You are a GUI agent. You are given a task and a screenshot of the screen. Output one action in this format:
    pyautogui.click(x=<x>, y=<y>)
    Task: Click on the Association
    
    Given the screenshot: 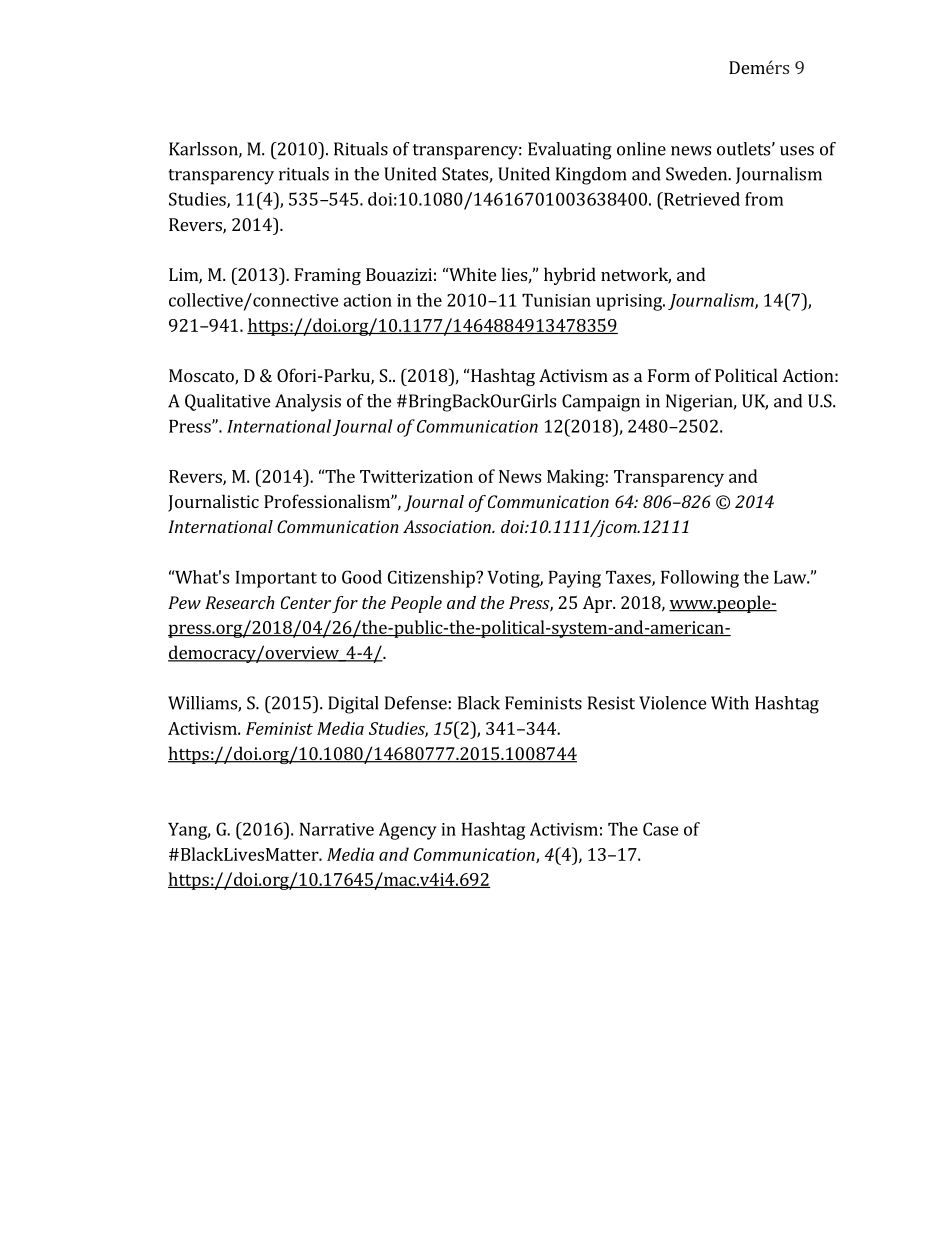 What is the action you would take?
    pyautogui.click(x=448, y=526)
